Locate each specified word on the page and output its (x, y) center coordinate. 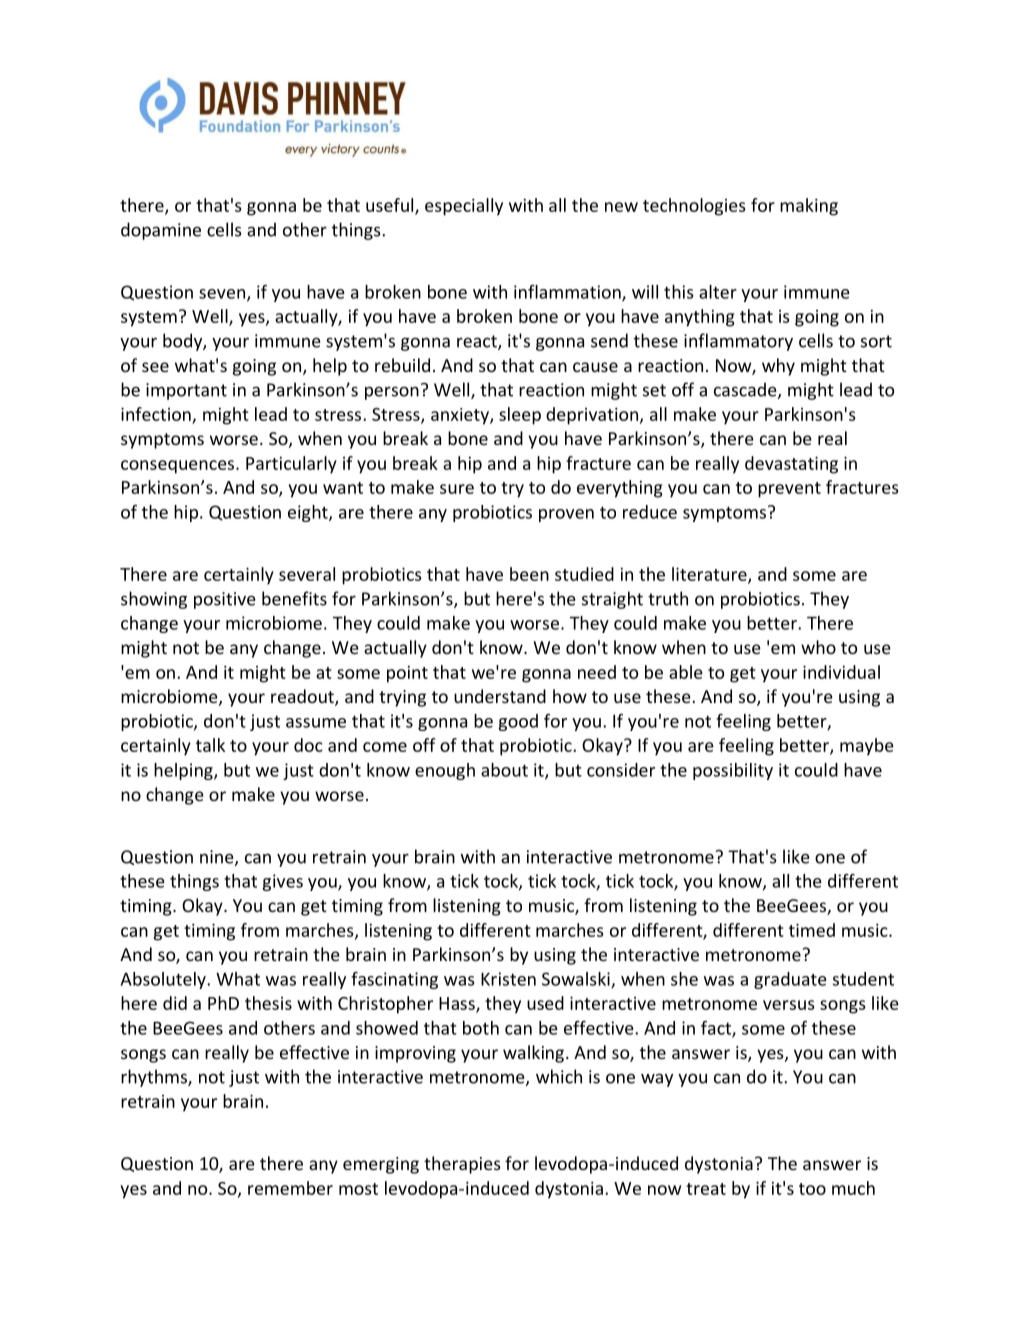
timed (812, 930)
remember (290, 1188)
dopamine (161, 231)
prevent (789, 490)
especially (464, 207)
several (307, 574)
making (809, 207)
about (504, 770)
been (529, 574)
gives (282, 882)
